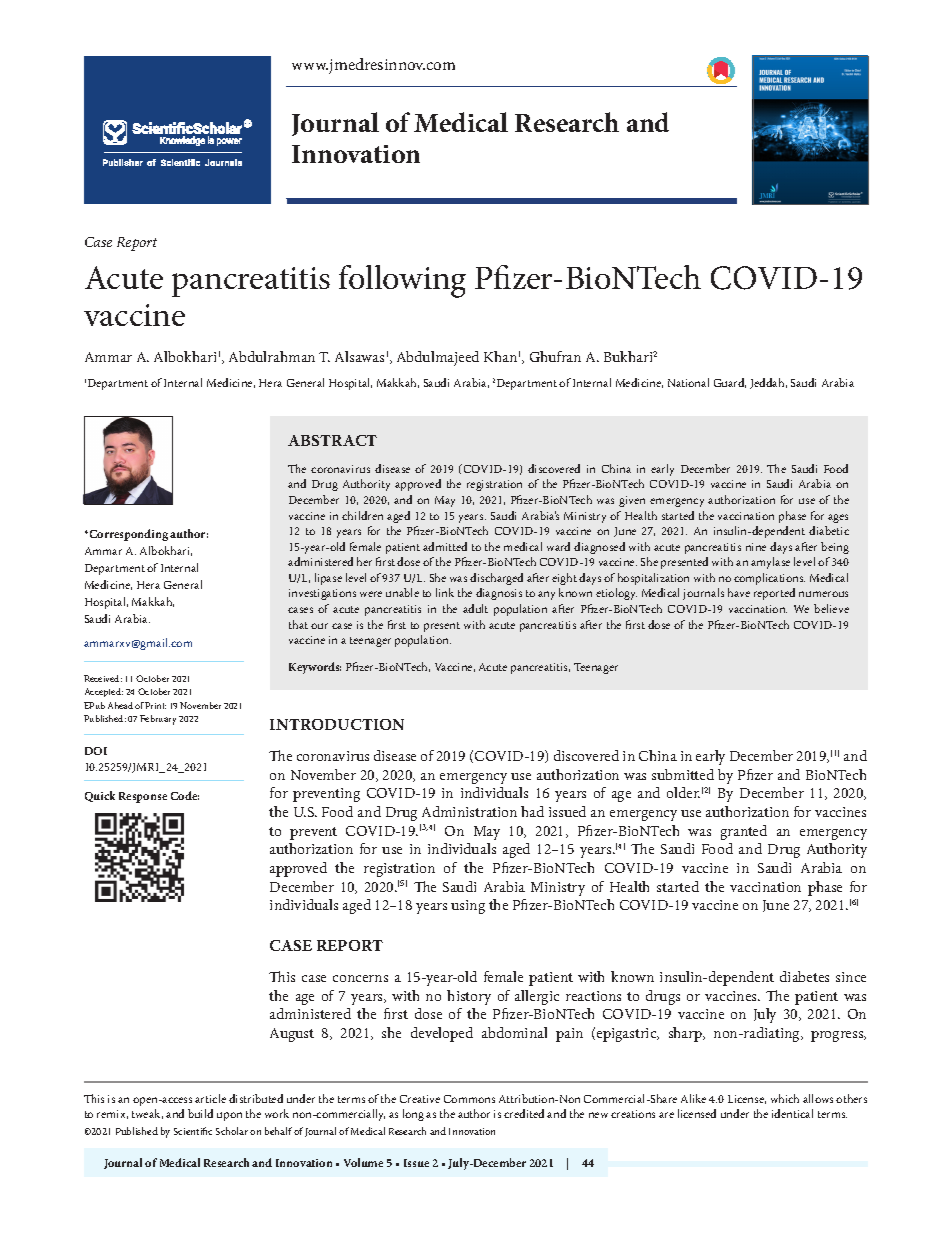 Image resolution: width=952 pixels, height=1233 pixels. I want to click on Corresponding, so click(127, 535).
